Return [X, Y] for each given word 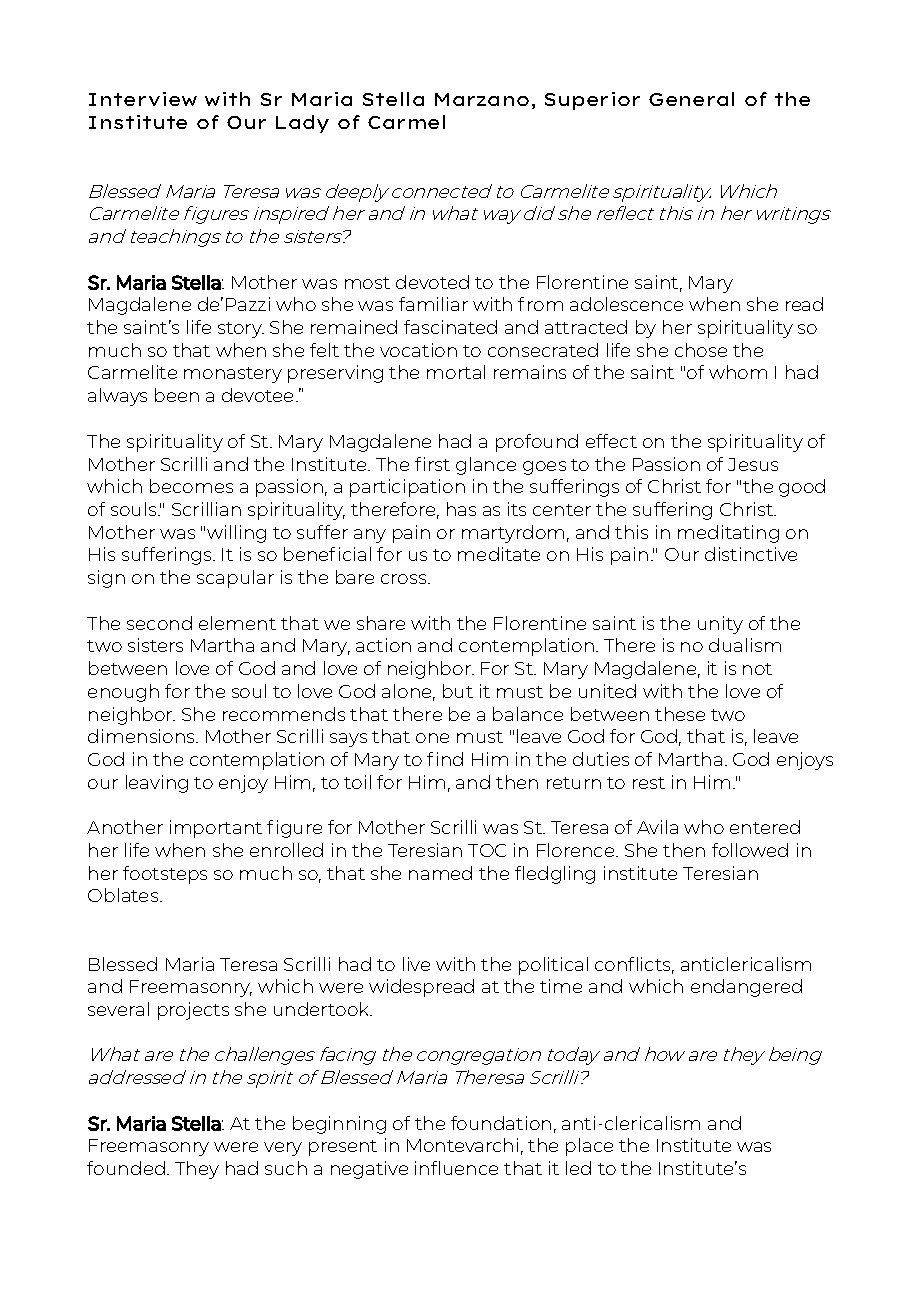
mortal [456, 372]
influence [456, 1168]
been [177, 395]
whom [738, 372]
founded [126, 1168]
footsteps [165, 875]
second [159, 623]
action [383, 645]
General [691, 99]
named [440, 873]
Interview [143, 99]
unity [720, 625]
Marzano [482, 99]
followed [750, 850]
